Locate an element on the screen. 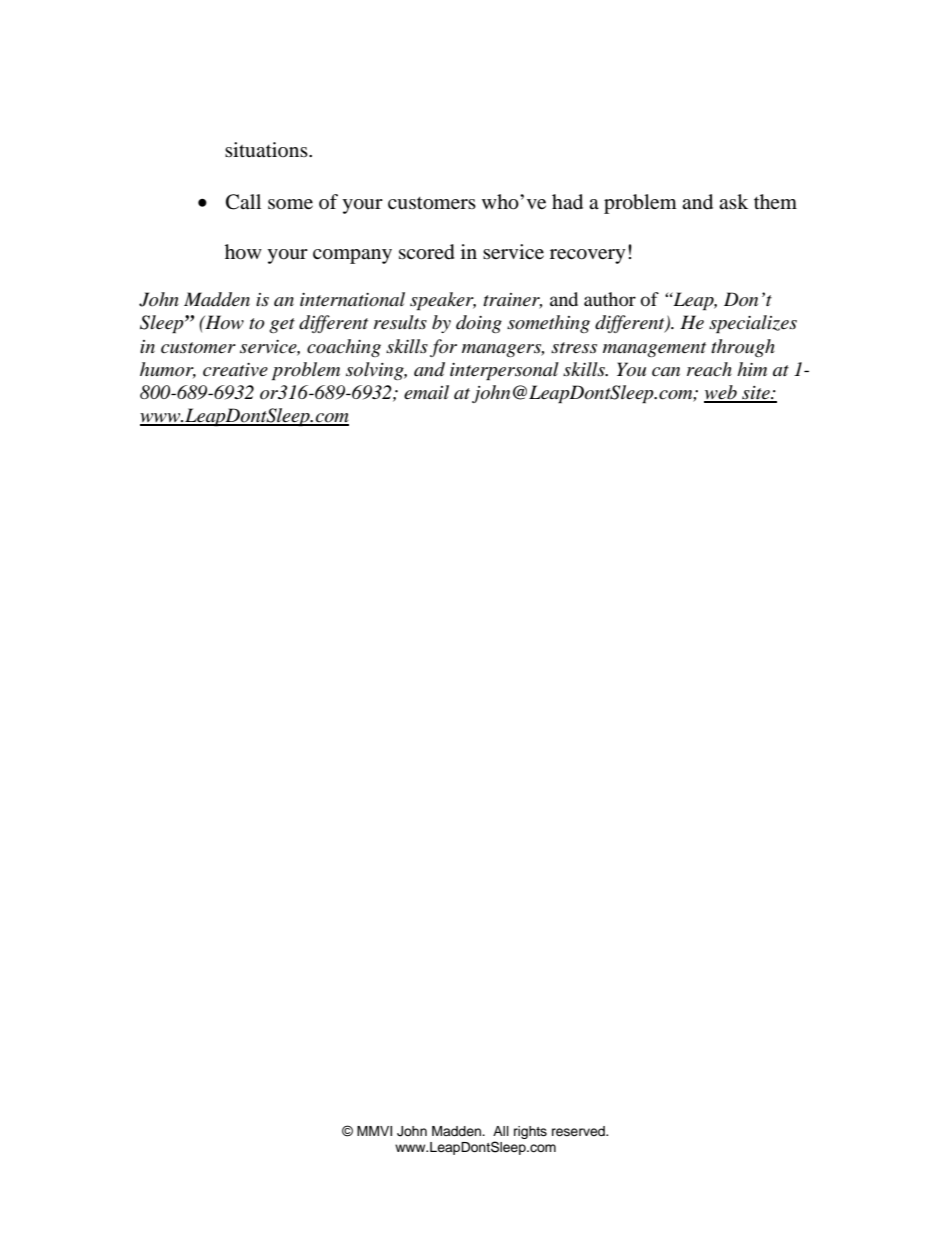 This screenshot has height=1233, width=952. reach is located at coordinates (709, 369).
